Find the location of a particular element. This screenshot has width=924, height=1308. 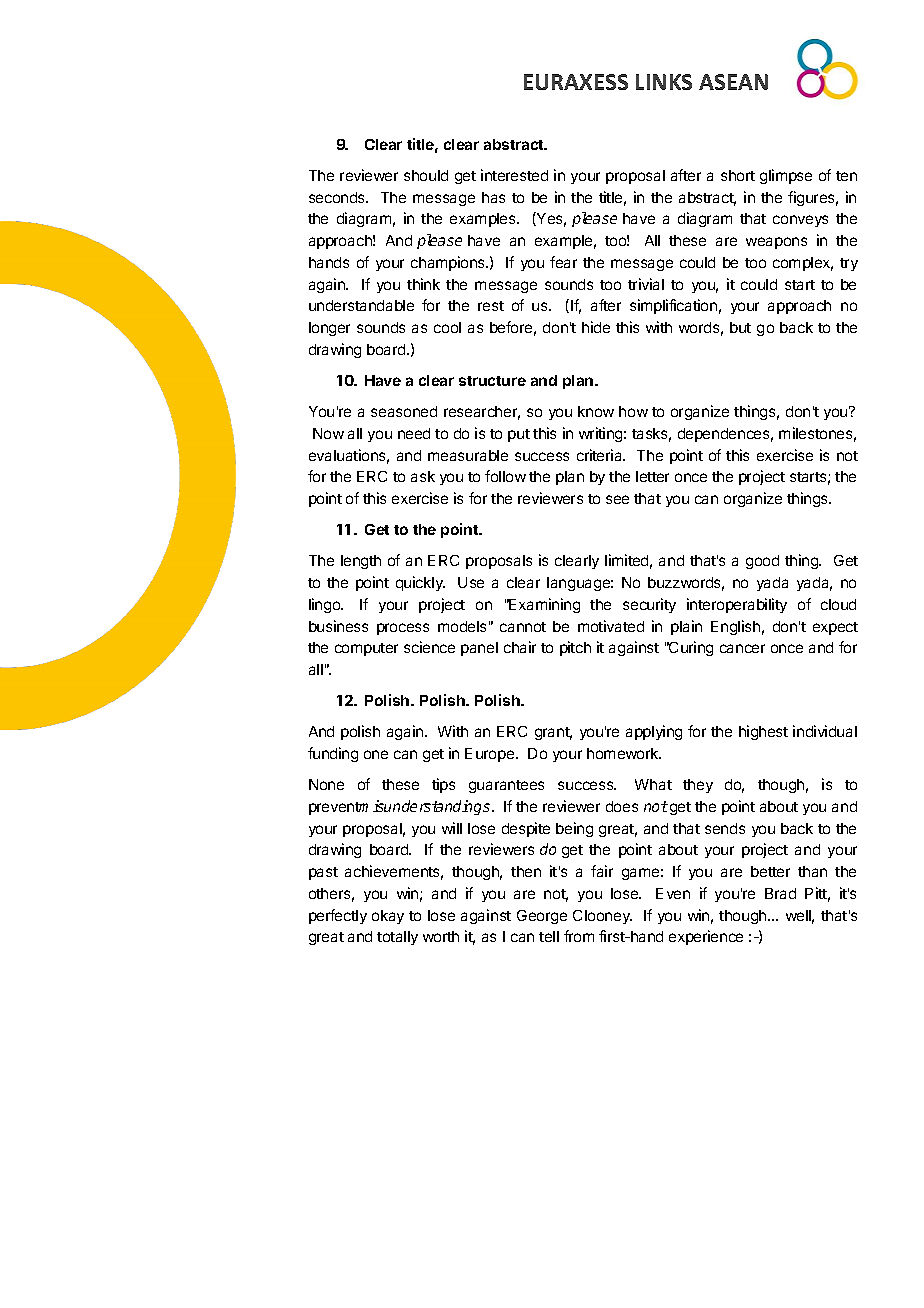

motivated is located at coordinates (611, 626).
